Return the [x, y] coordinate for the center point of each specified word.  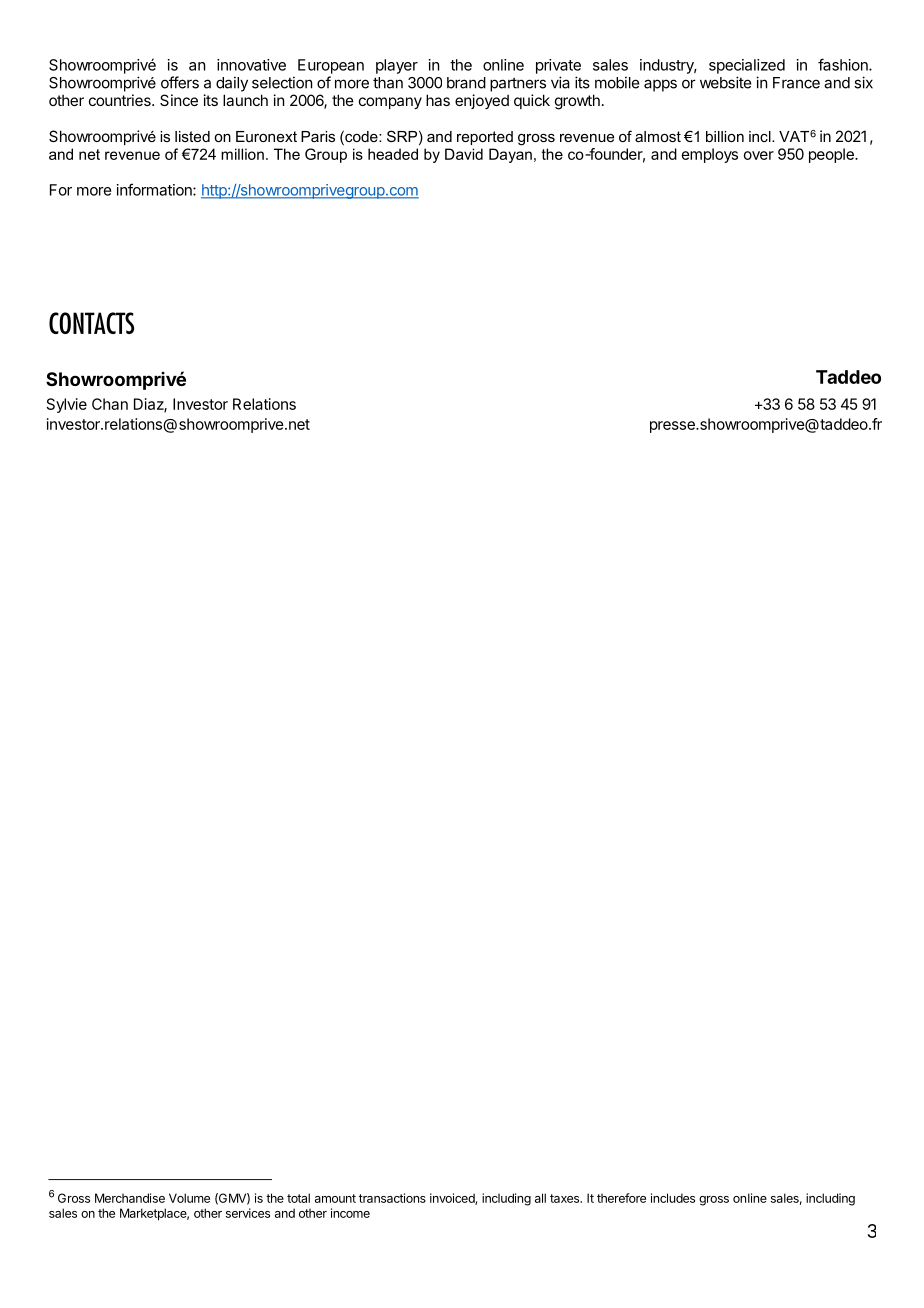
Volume [189, 1198]
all [540, 1198]
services [248, 1213]
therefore [621, 1198]
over [759, 155]
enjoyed [482, 101]
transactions [392, 1198]
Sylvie [67, 405]
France [796, 83]
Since [179, 100]
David [464, 154]
